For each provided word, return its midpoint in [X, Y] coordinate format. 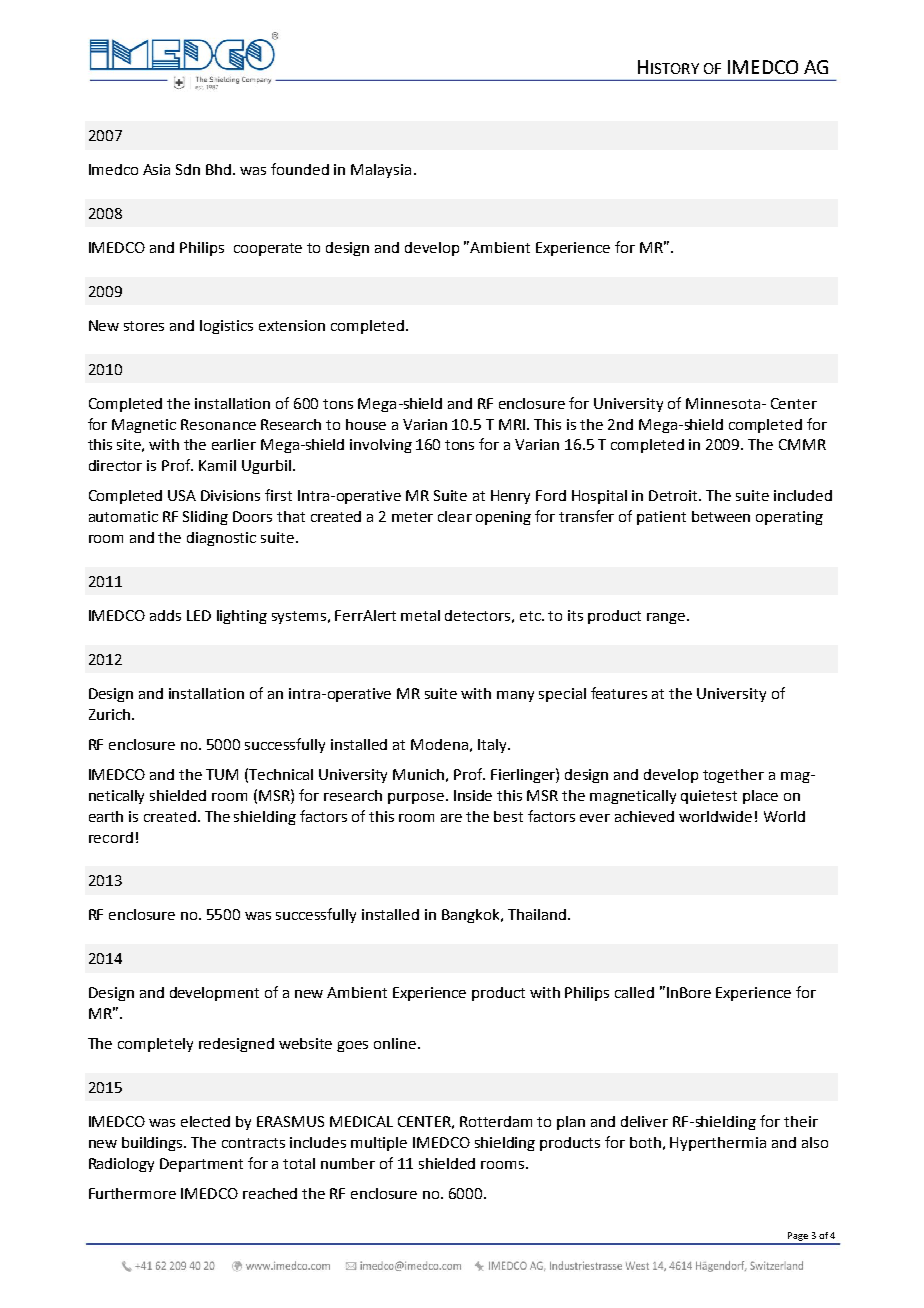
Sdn [188, 169]
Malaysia [381, 171]
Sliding [205, 518]
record [111, 837]
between [721, 516]
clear [455, 516]
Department [201, 1165]
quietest [709, 797]
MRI [513, 424]
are [451, 818]
